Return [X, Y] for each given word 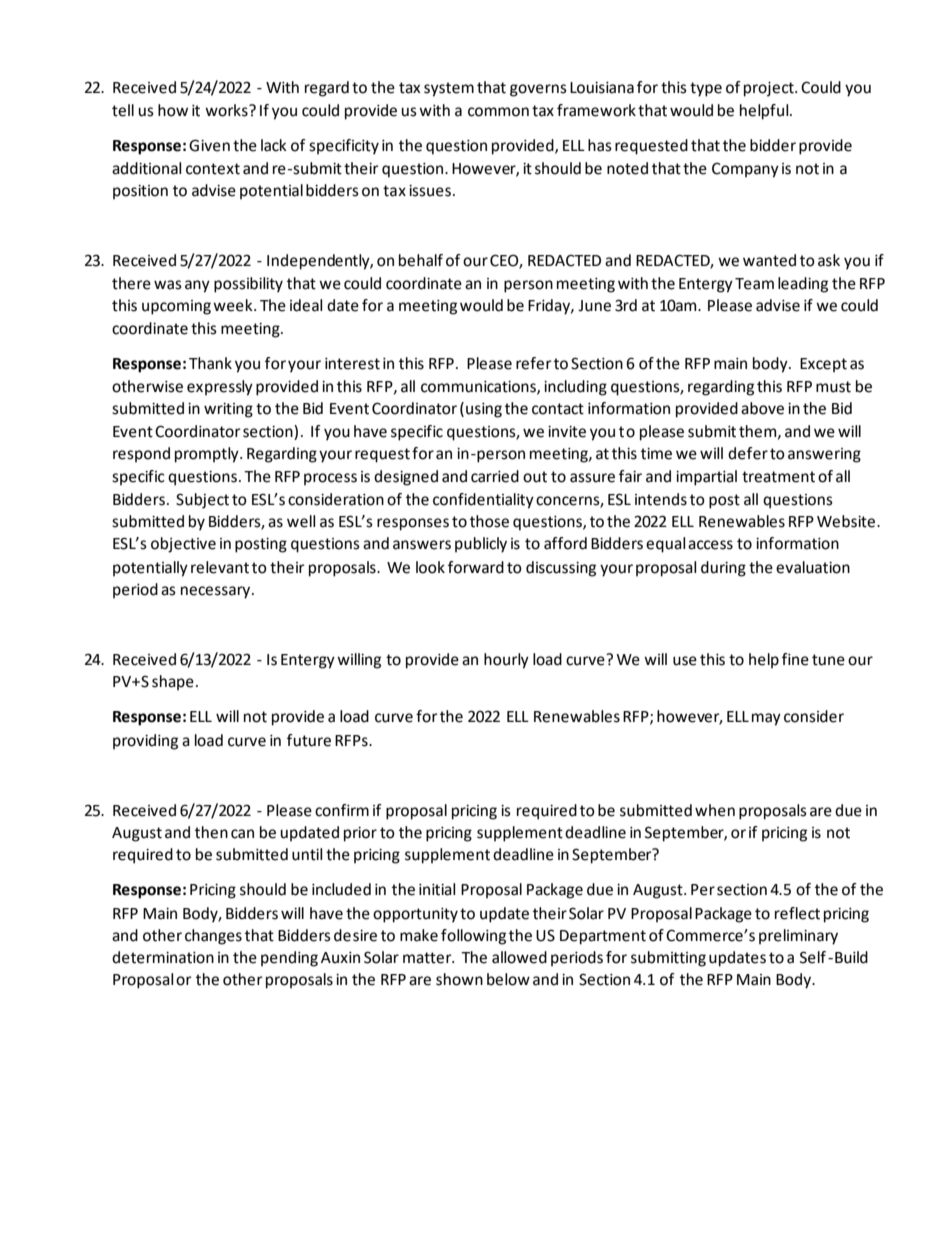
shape [173, 683]
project [770, 89]
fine [795, 659]
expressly [220, 388]
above [762, 408]
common [498, 112]
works [227, 110]
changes [213, 937]
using [484, 410]
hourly [506, 661]
